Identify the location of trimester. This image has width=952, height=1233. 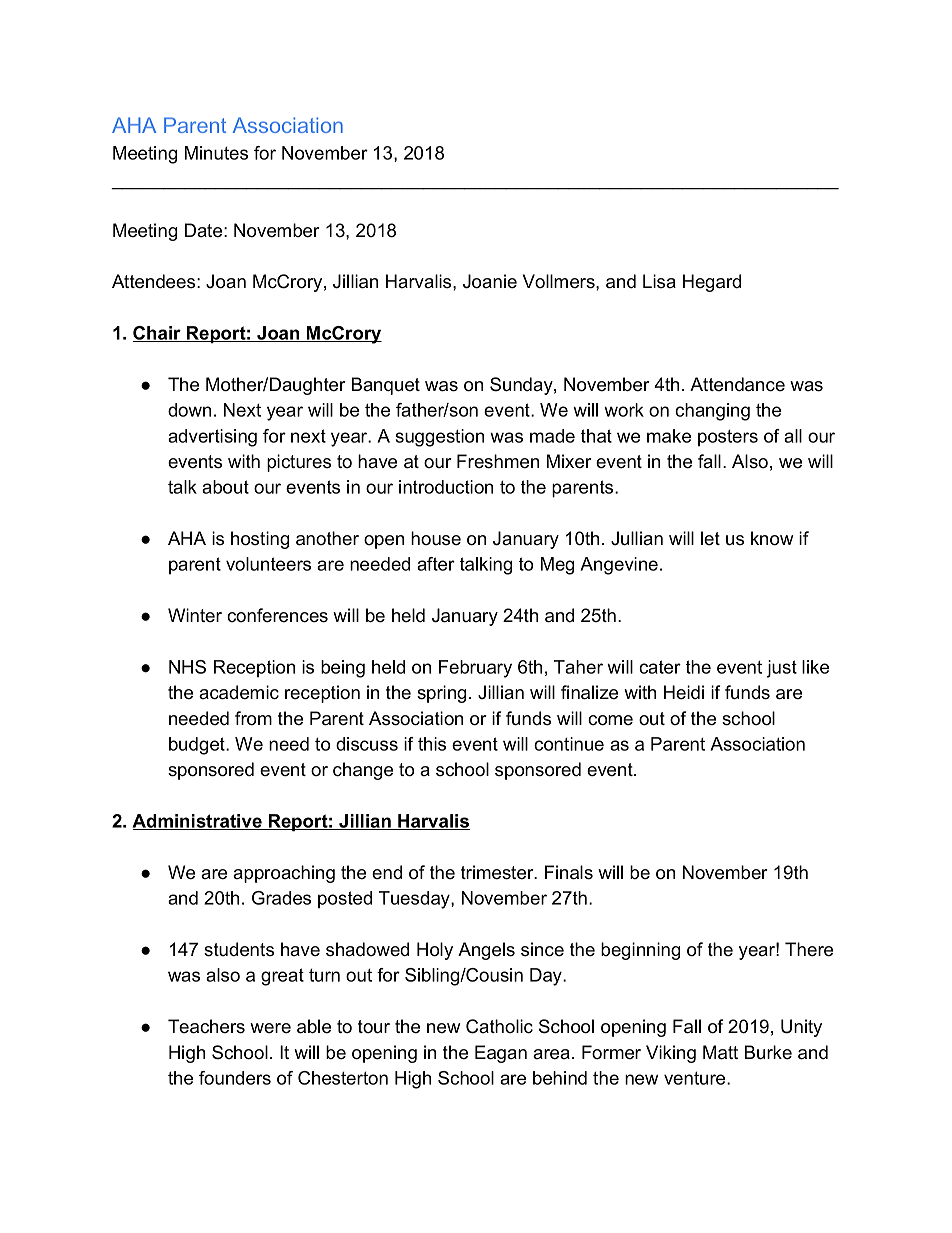
(498, 872).
